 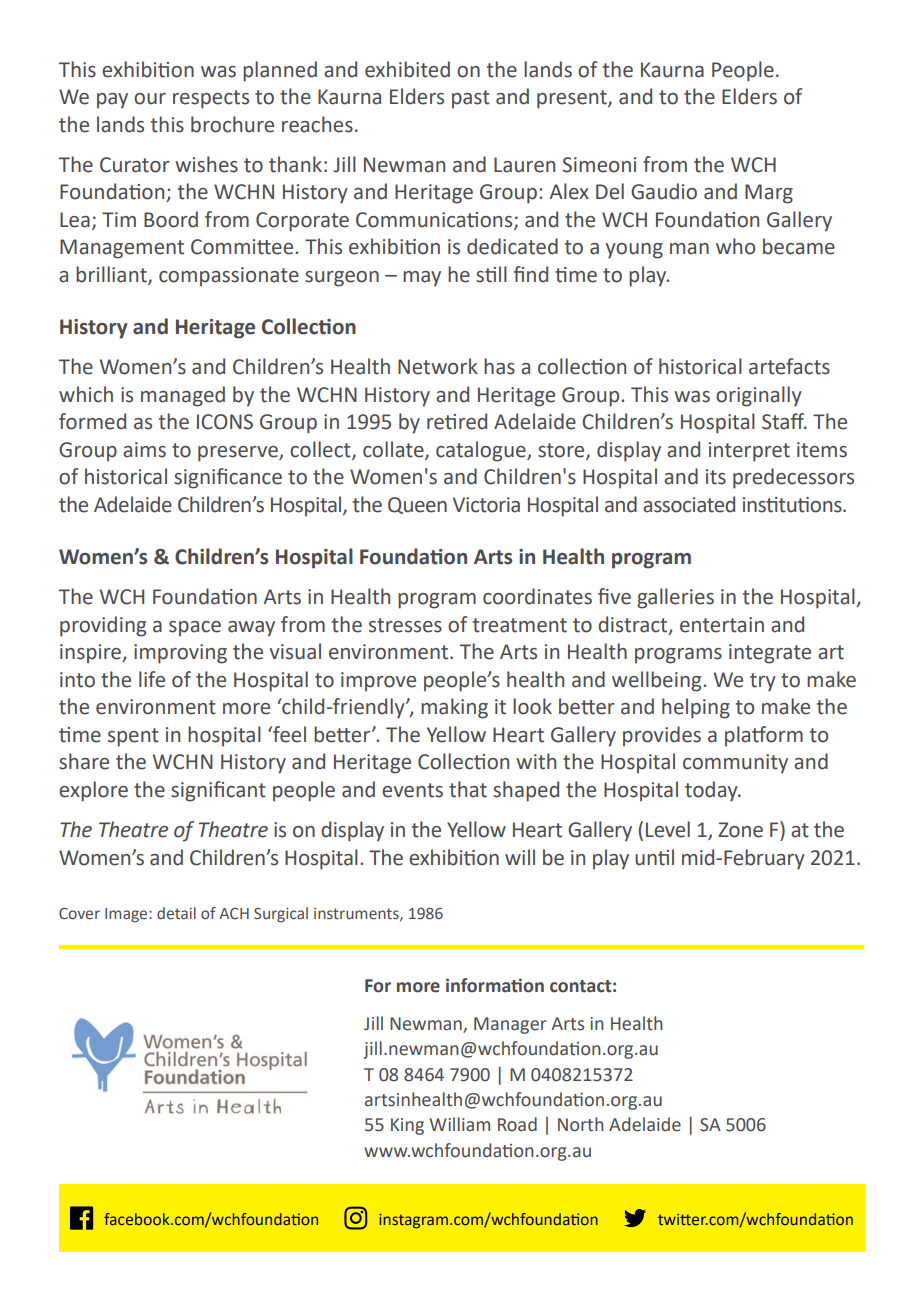 I want to click on Marg, so click(x=769, y=194).
